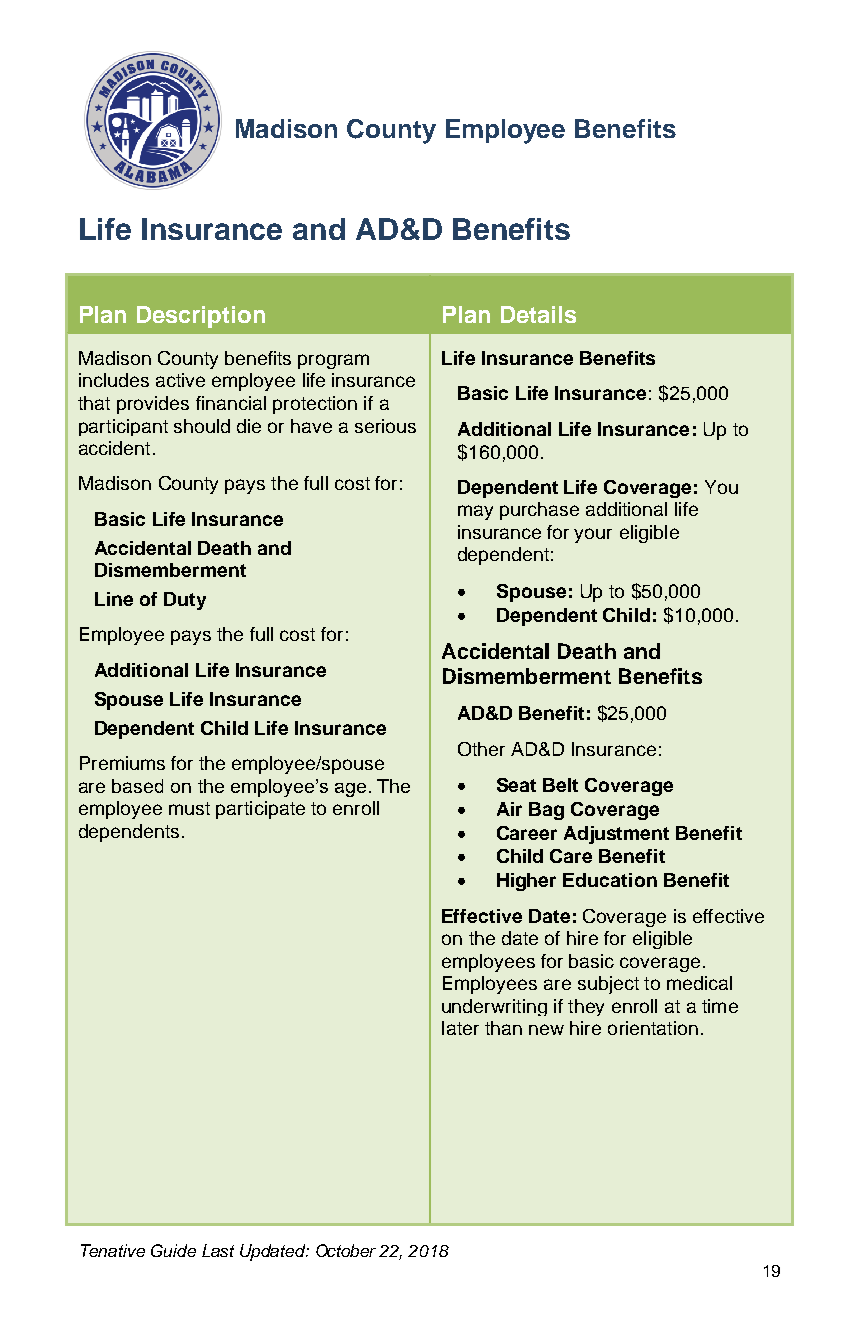  Describe the element at coordinates (593, 535) in the screenshot. I see `your` at that location.
